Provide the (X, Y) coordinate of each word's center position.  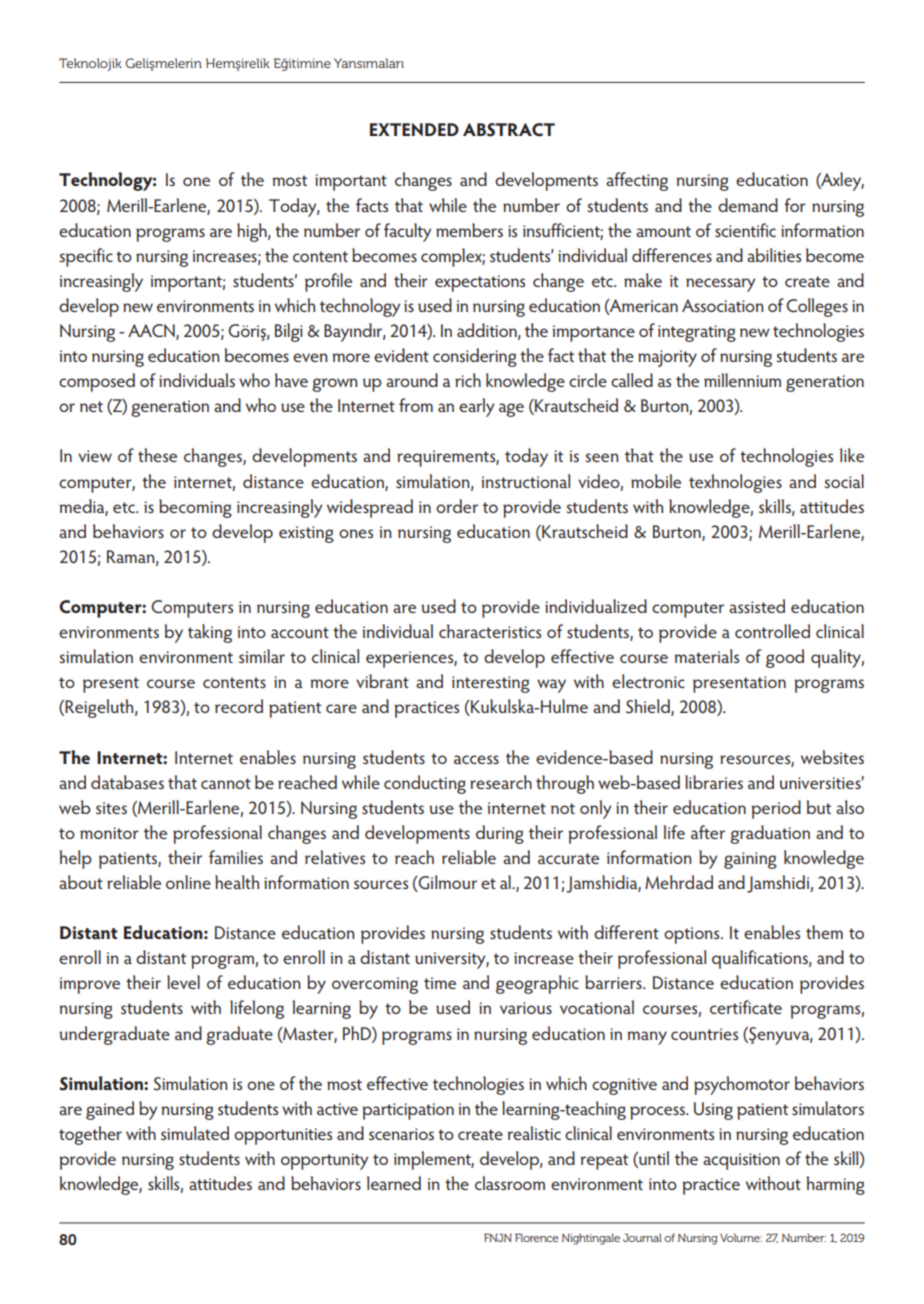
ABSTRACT (509, 130)
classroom (510, 1183)
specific (86, 257)
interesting (491, 684)
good (785, 658)
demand (748, 205)
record (239, 706)
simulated (195, 1133)
